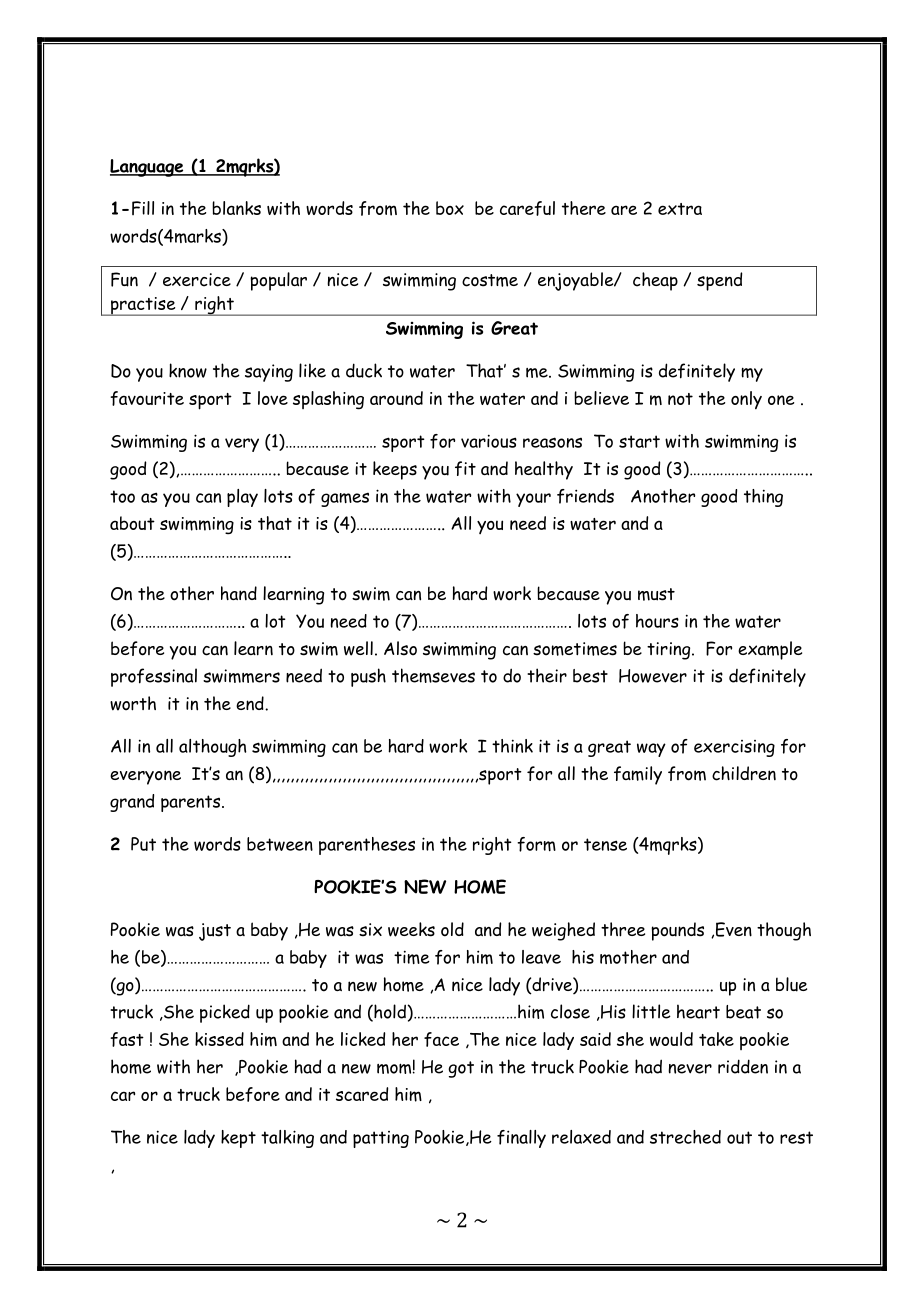 The width and height of the image is (924, 1308). I want to click on children, so click(744, 773).
